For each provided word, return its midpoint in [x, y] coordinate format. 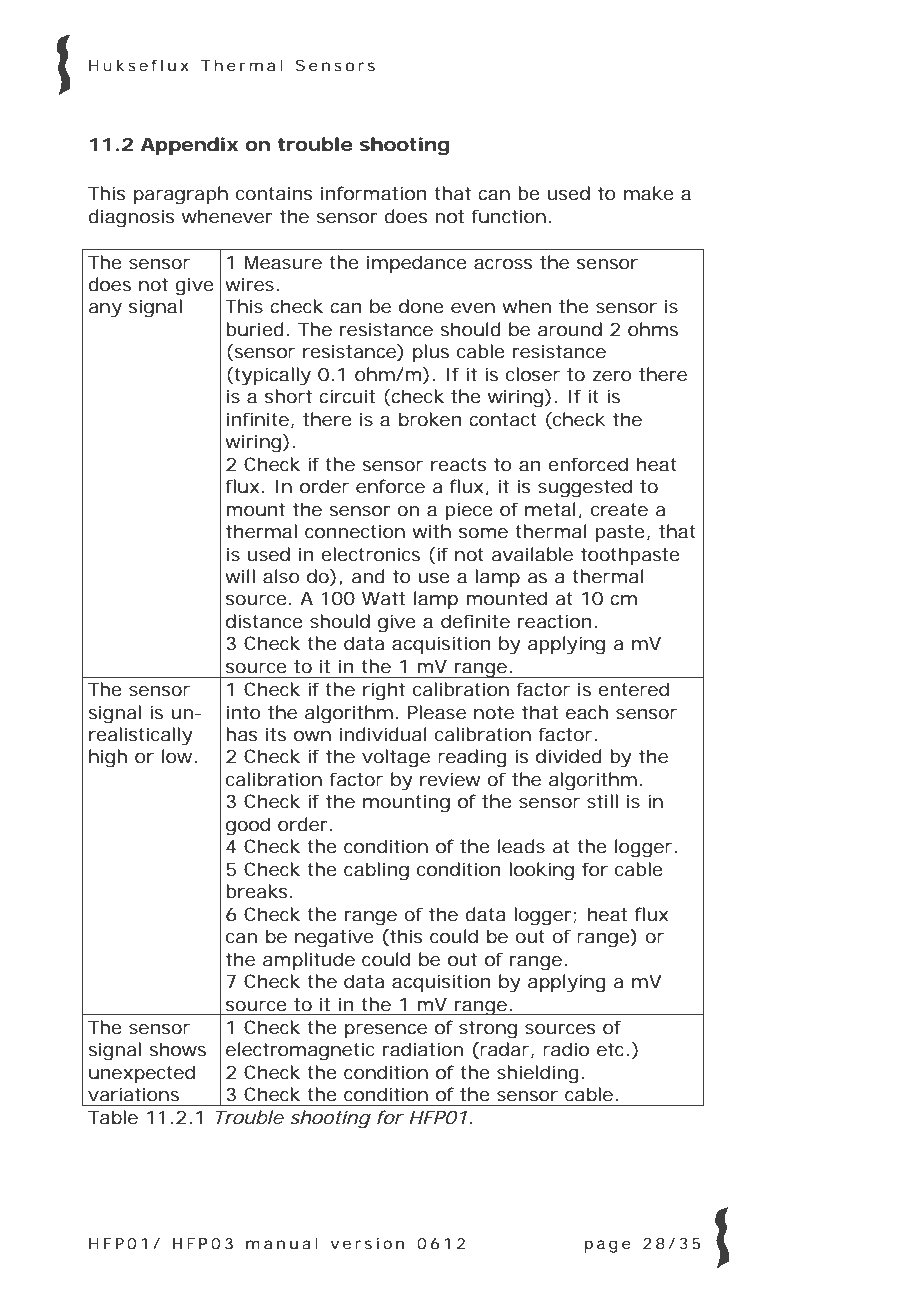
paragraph [181, 195]
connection [355, 531]
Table [113, 1117]
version [367, 1243]
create [619, 510]
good [248, 826]
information [374, 193]
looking [541, 871]
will [240, 576]
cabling [376, 871]
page [607, 1246]
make [649, 193]
